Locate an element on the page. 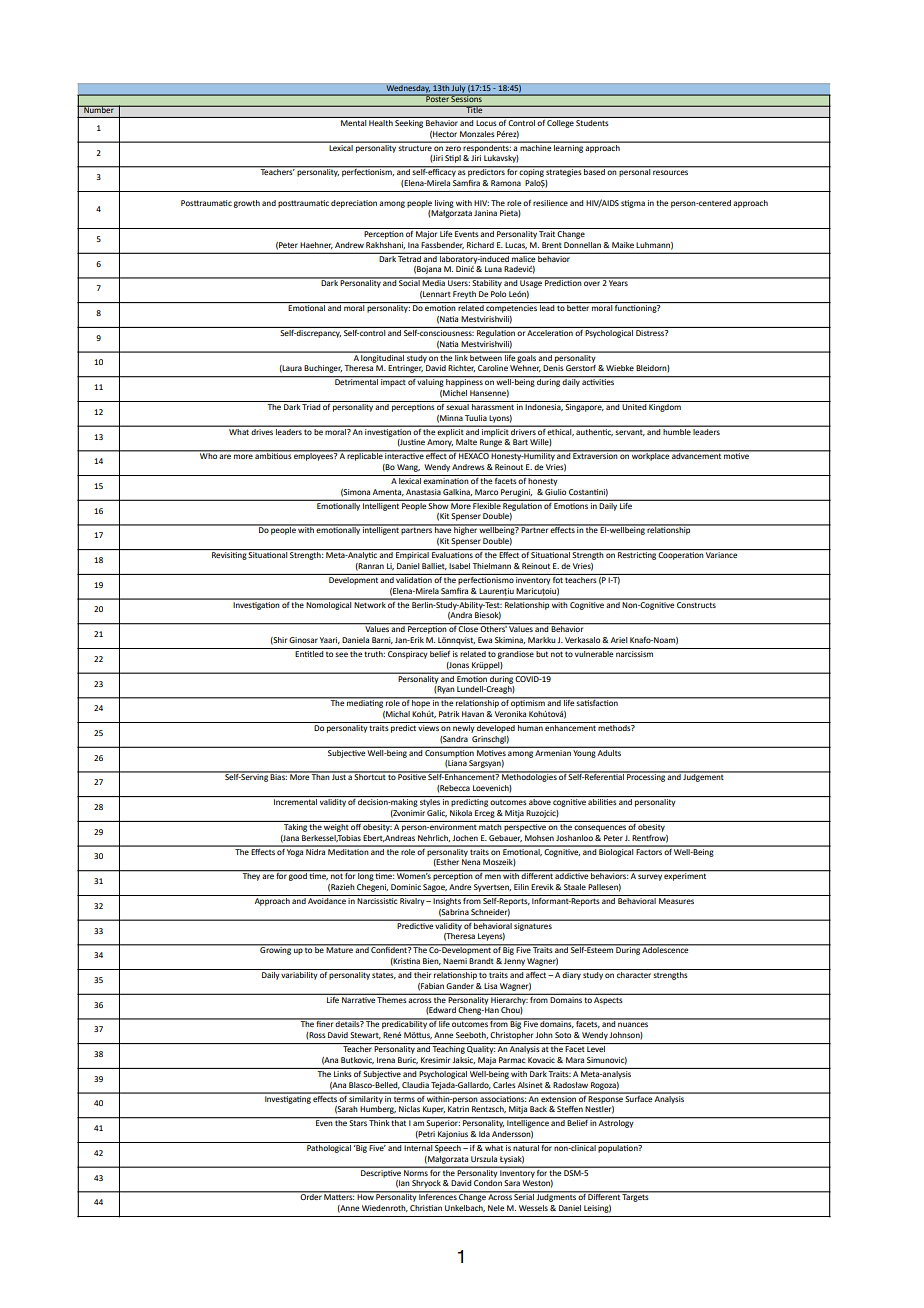 The height and width of the document is (1308, 924). Taking is located at coordinates (295, 826).
